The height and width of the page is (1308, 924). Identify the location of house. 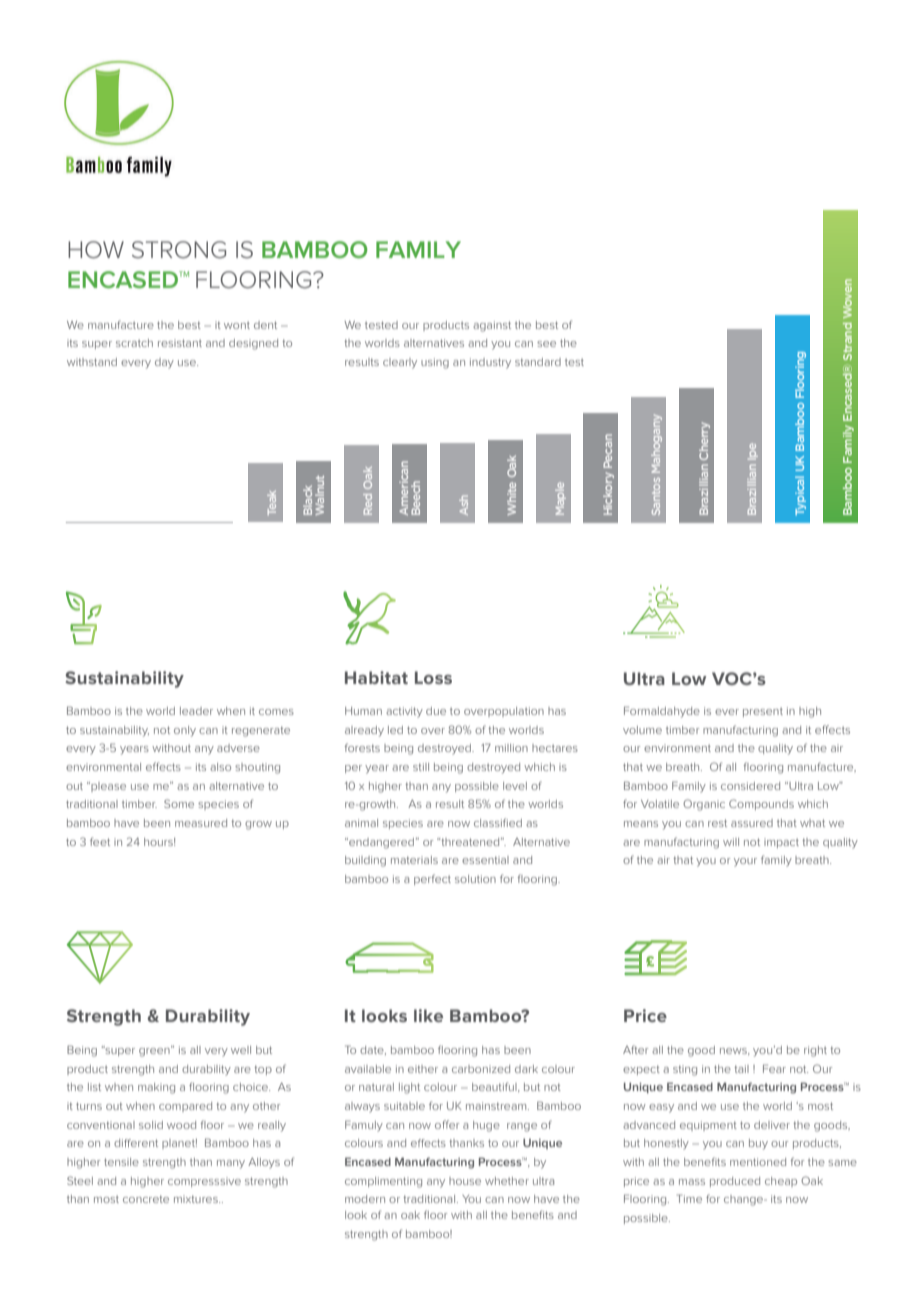
(465, 1181).
